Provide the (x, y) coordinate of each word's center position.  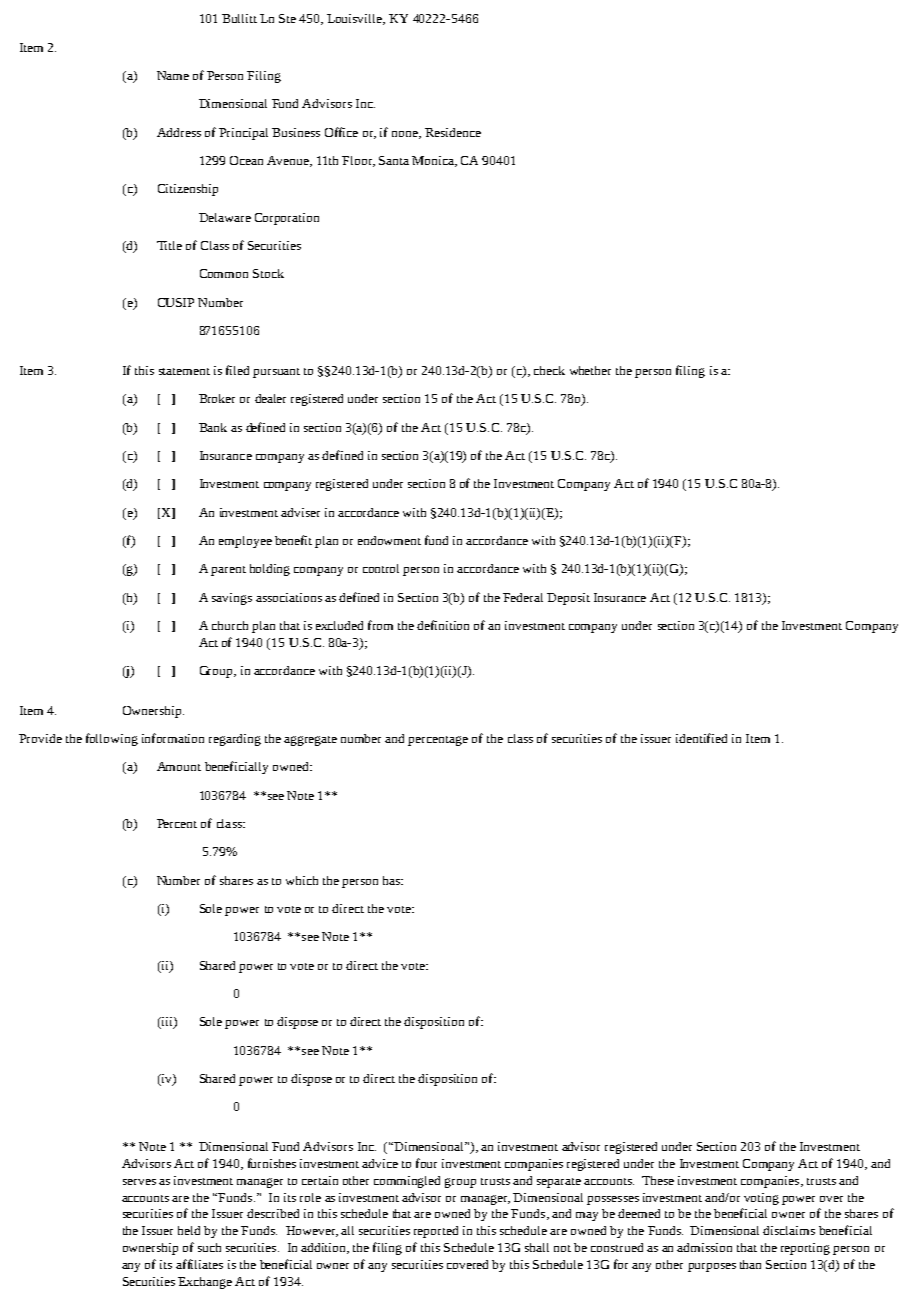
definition (443, 625)
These (658, 1180)
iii (167, 1023)
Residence (453, 132)
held (189, 1230)
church (230, 625)
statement (184, 371)
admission (704, 1247)
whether (590, 370)
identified (701, 738)
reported (436, 1232)
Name (173, 75)
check (549, 370)
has (392, 880)
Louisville (355, 19)
